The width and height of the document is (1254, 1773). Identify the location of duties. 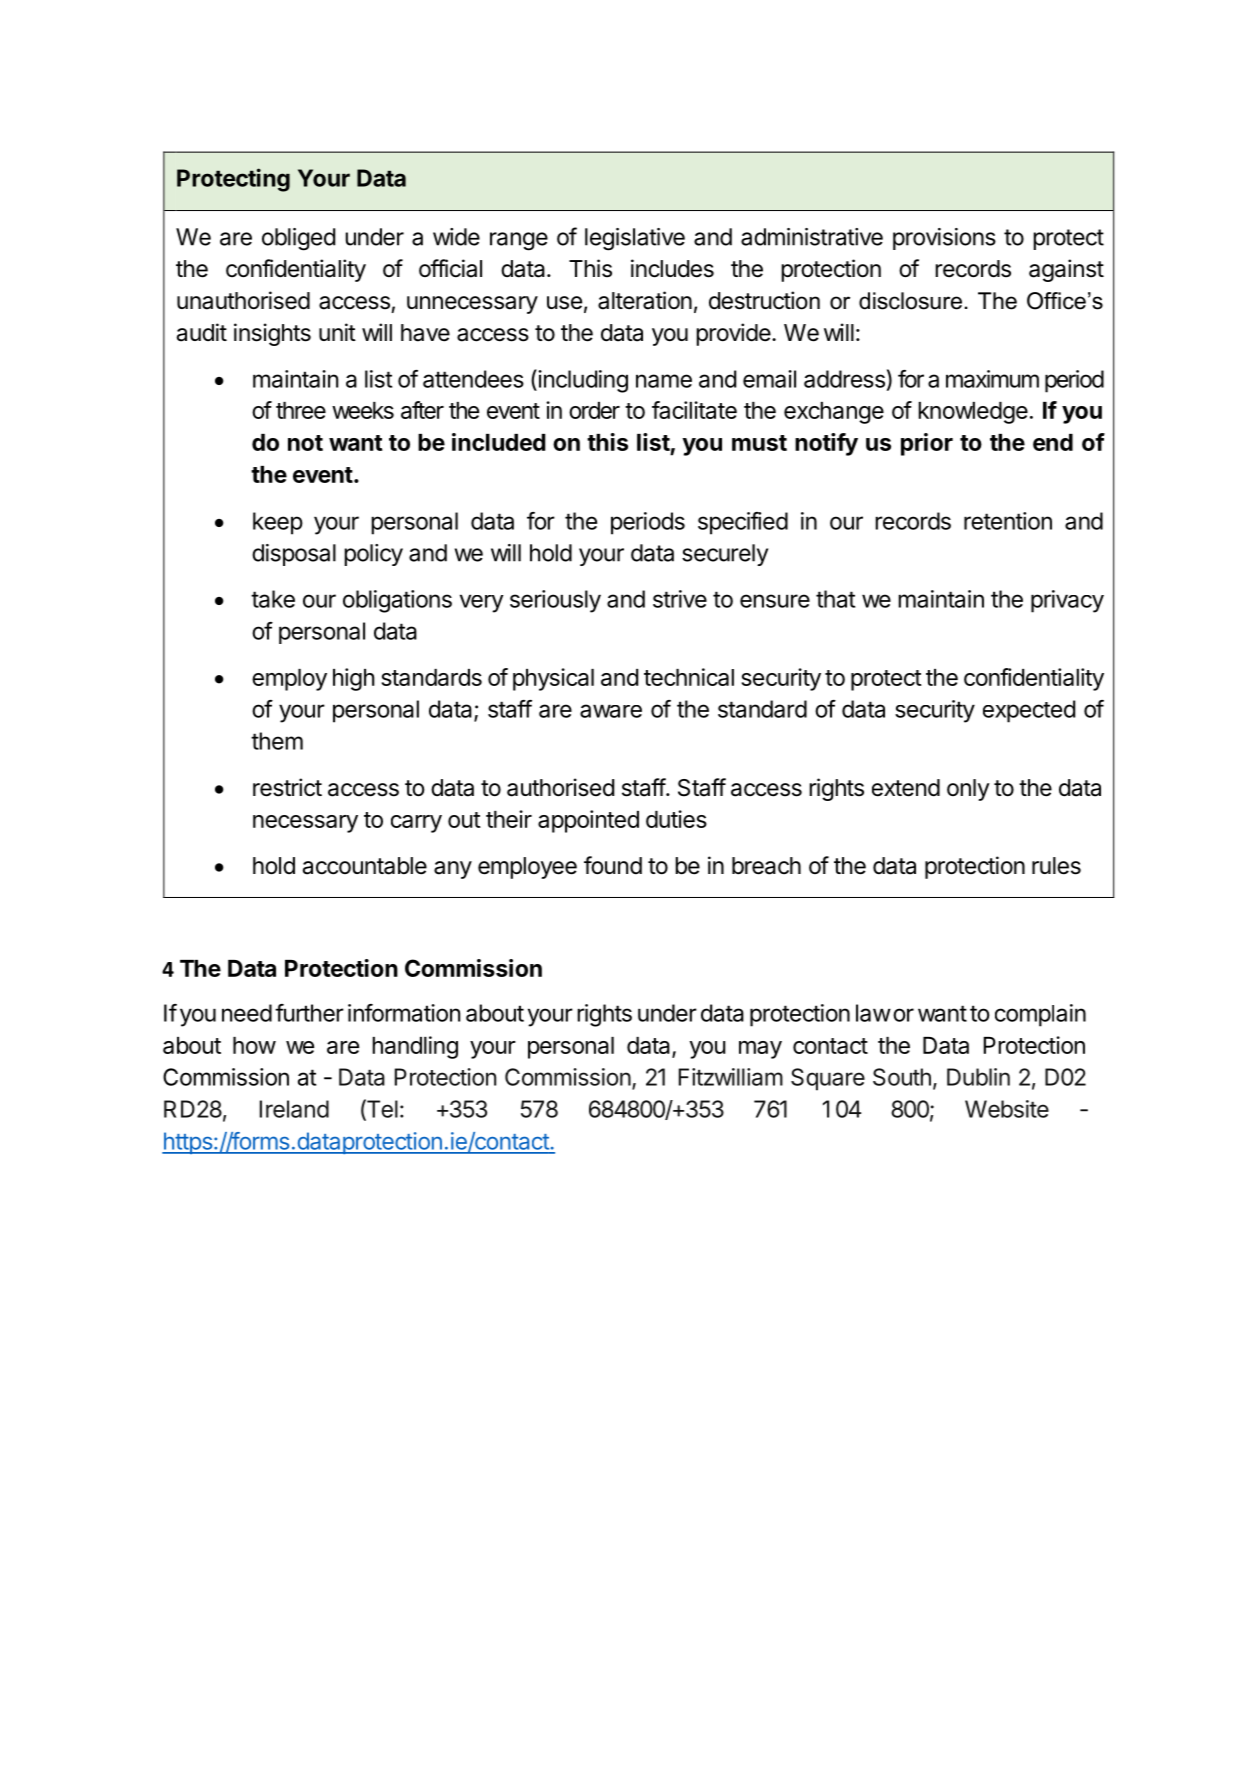
(676, 819).
